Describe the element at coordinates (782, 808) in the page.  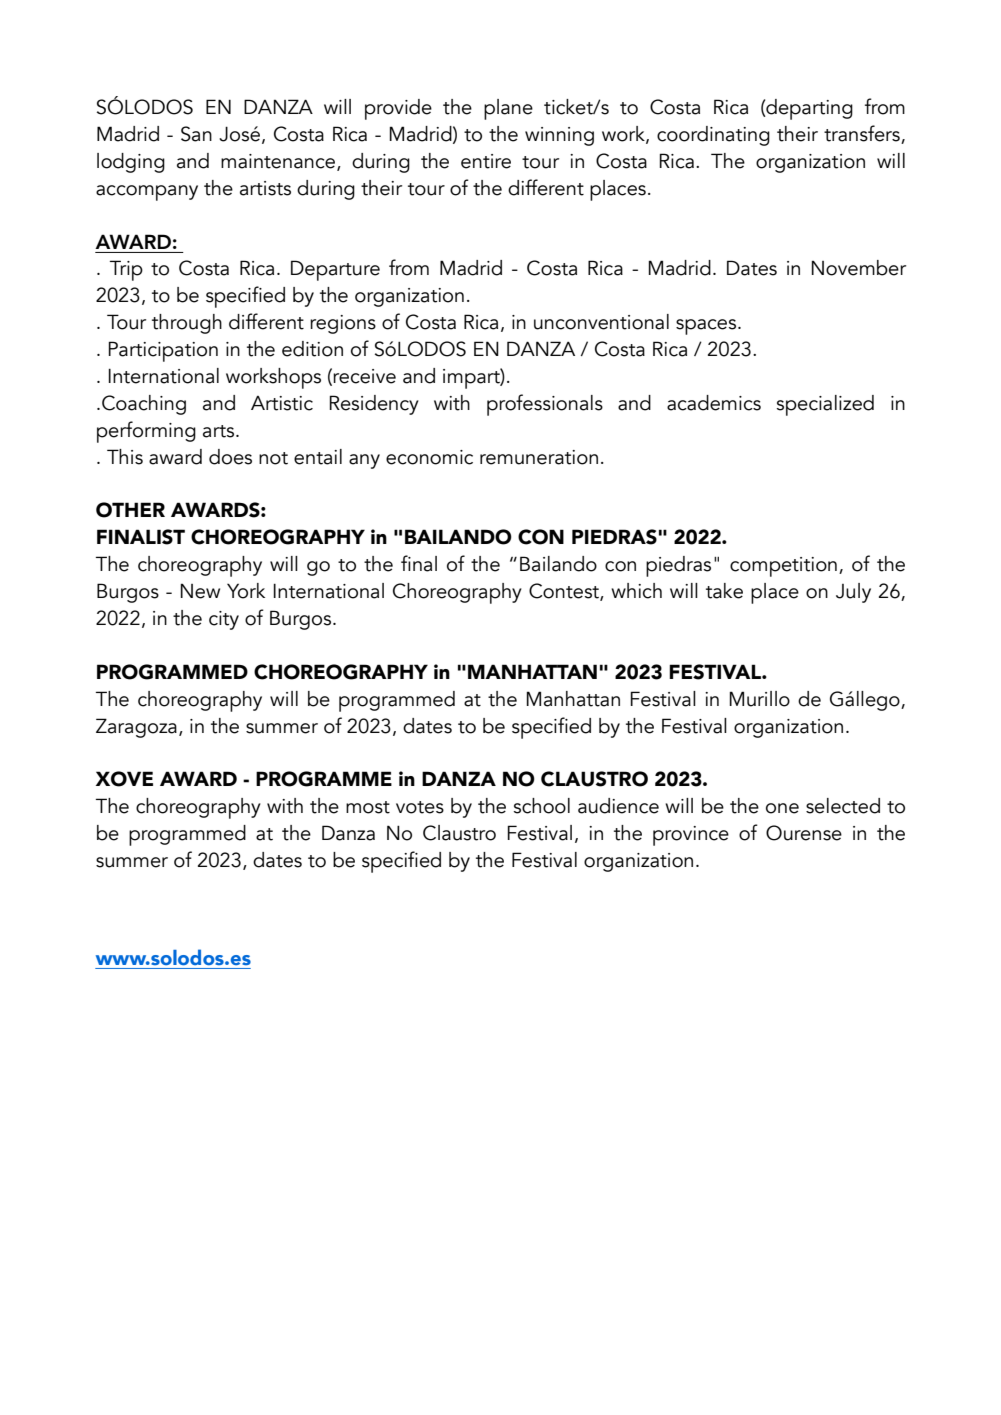
I see `one` at that location.
